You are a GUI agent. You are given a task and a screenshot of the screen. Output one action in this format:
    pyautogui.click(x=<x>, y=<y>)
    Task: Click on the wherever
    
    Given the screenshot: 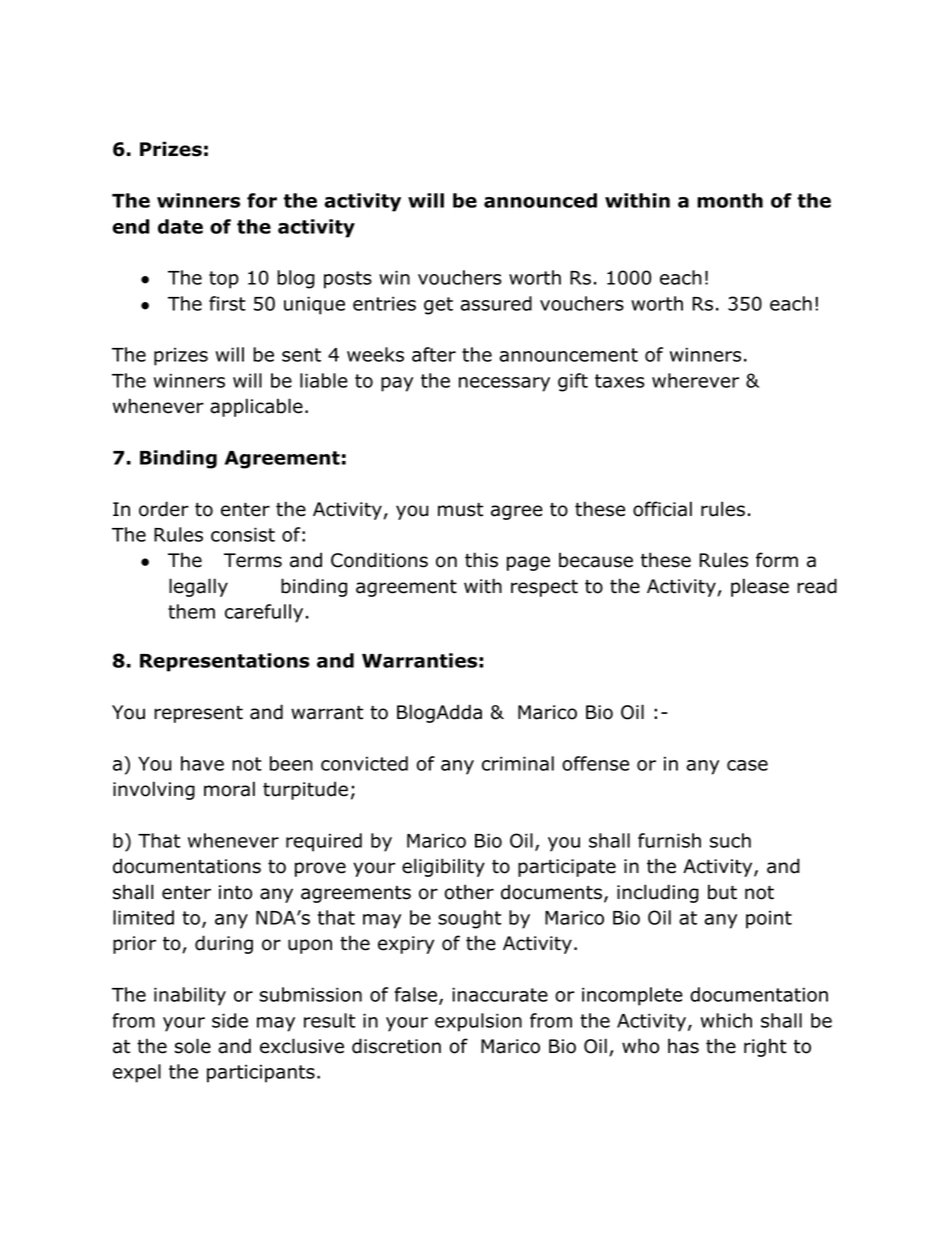 What is the action you would take?
    pyautogui.click(x=695, y=380)
